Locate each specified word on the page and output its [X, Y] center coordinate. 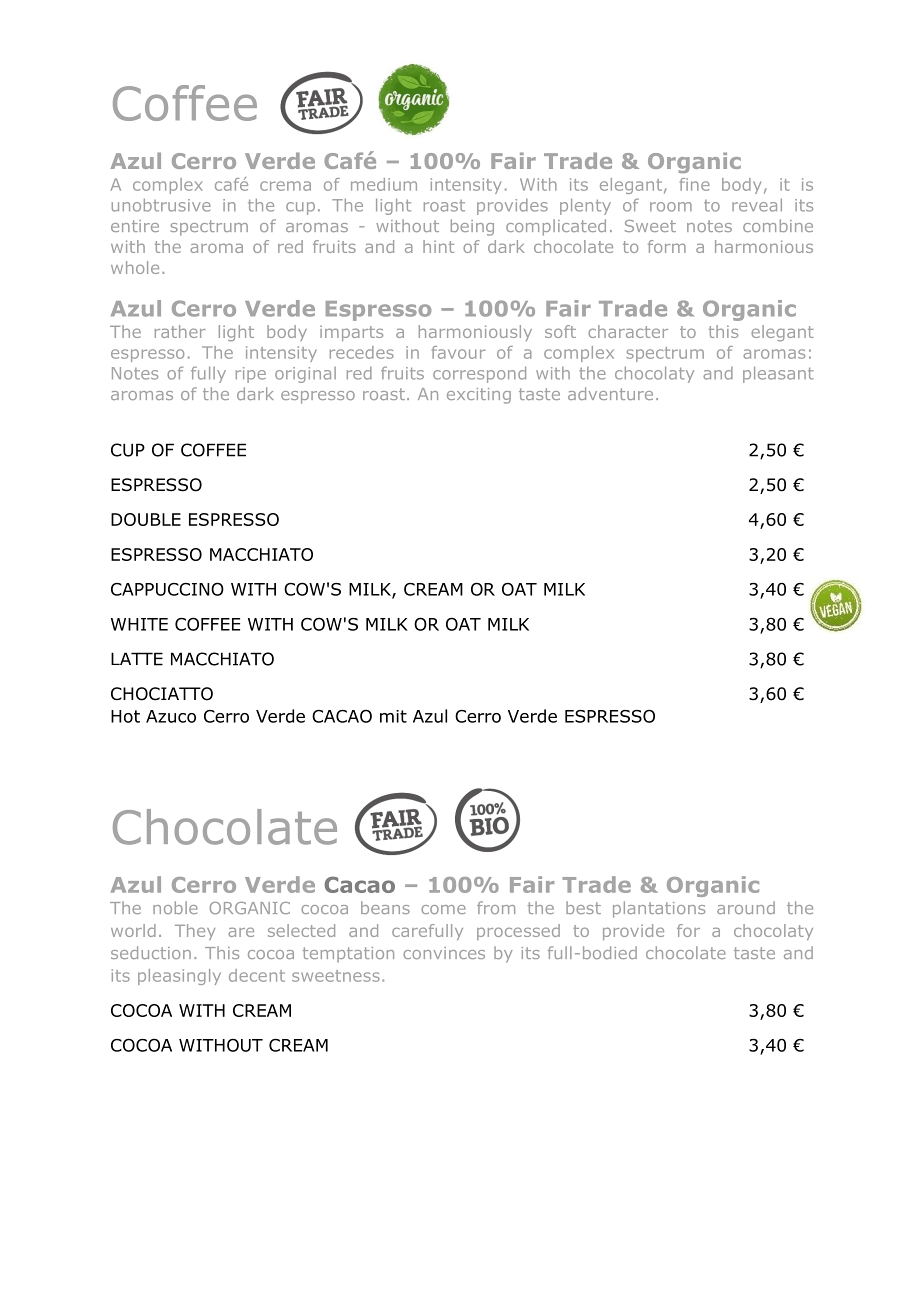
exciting [479, 396]
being [472, 227]
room [671, 207]
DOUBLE [146, 519]
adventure [610, 393]
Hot [125, 716]
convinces [444, 953]
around [746, 907]
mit [393, 716]
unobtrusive [161, 205]
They [195, 932]
